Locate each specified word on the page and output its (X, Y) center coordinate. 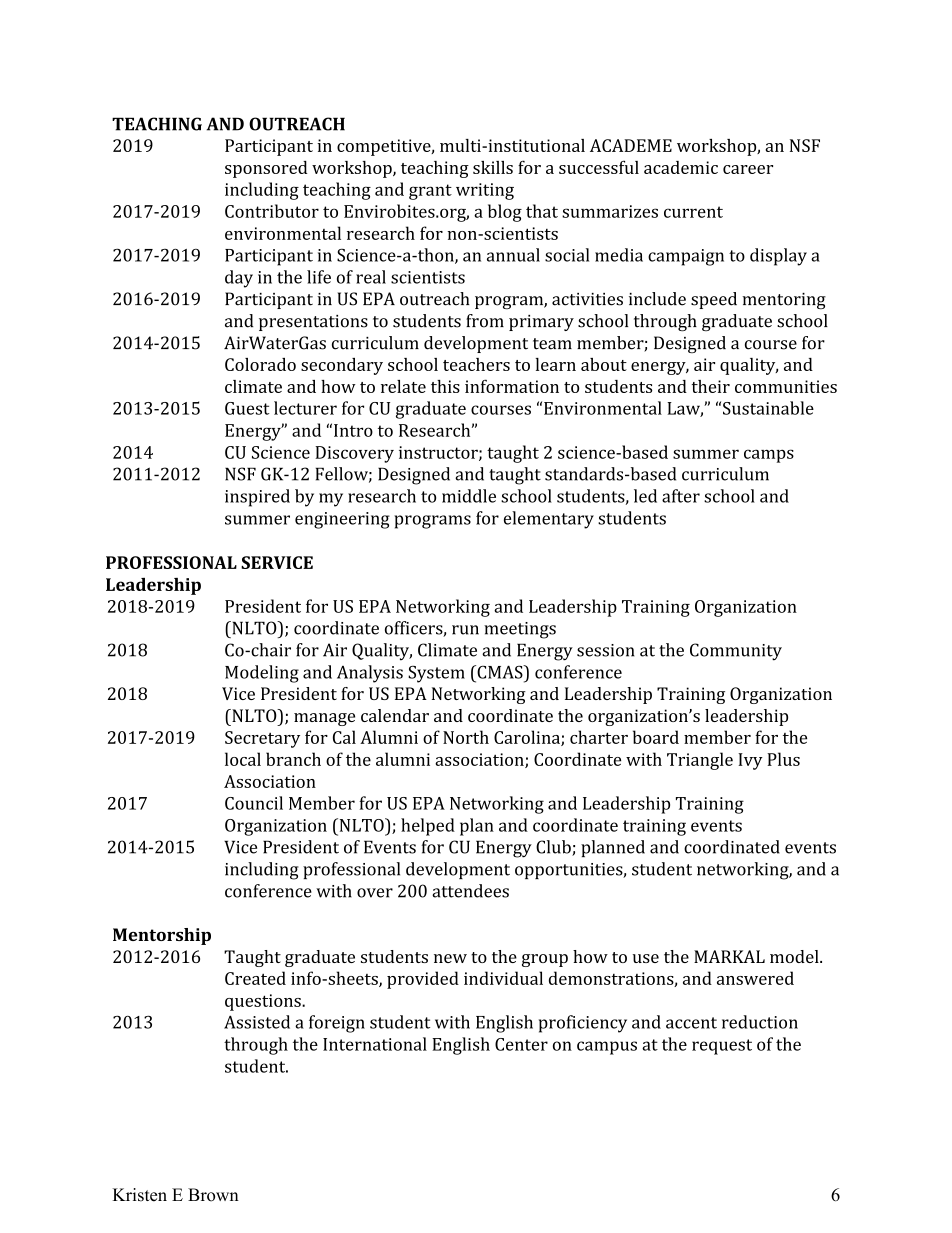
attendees (470, 891)
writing (485, 191)
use (646, 958)
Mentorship (162, 936)
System (436, 674)
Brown (213, 1195)
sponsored (266, 169)
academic (681, 167)
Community (736, 652)
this (445, 386)
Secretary (262, 739)
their (711, 386)
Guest (247, 408)
